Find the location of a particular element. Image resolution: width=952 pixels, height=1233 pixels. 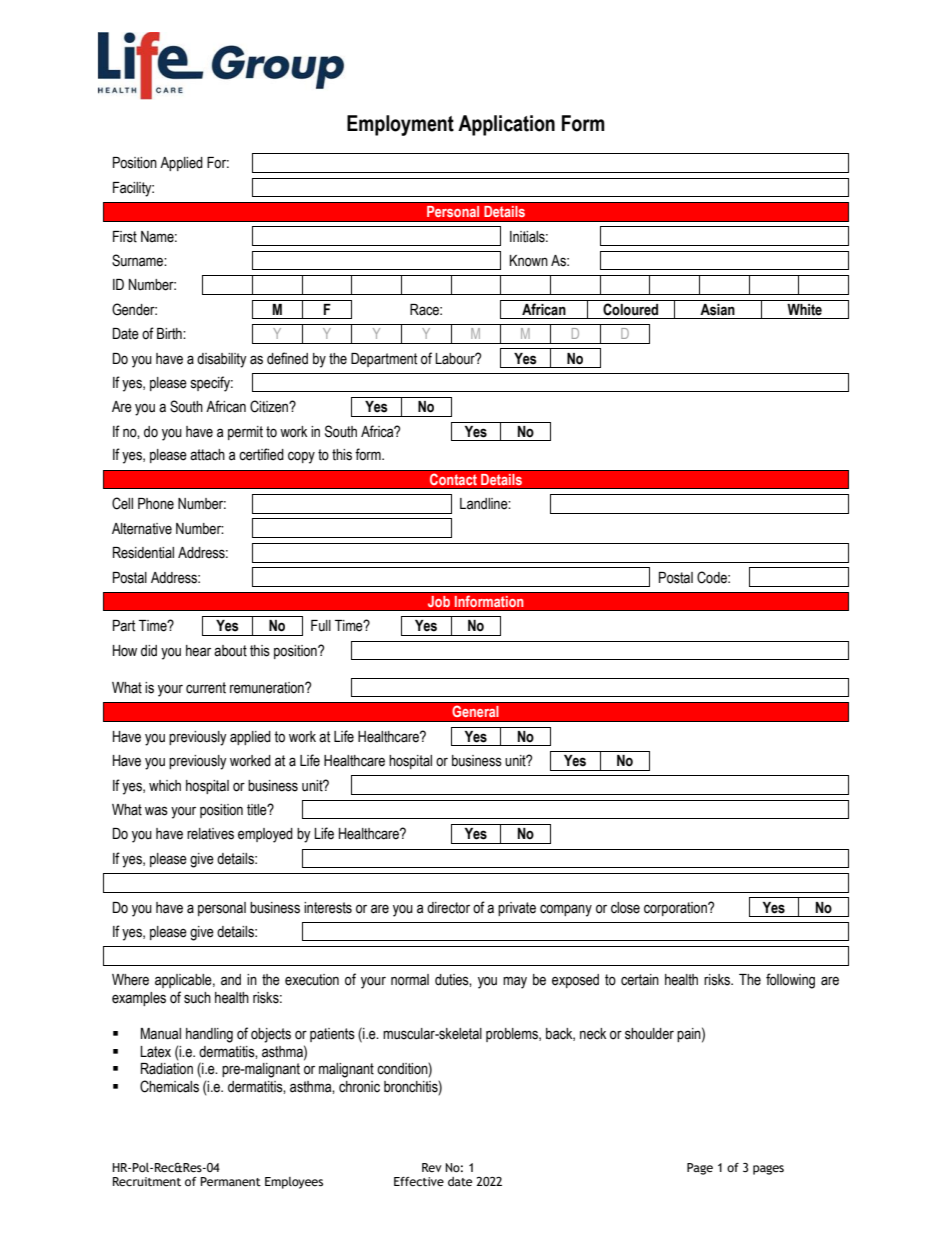

Effective is located at coordinates (419, 1182).
